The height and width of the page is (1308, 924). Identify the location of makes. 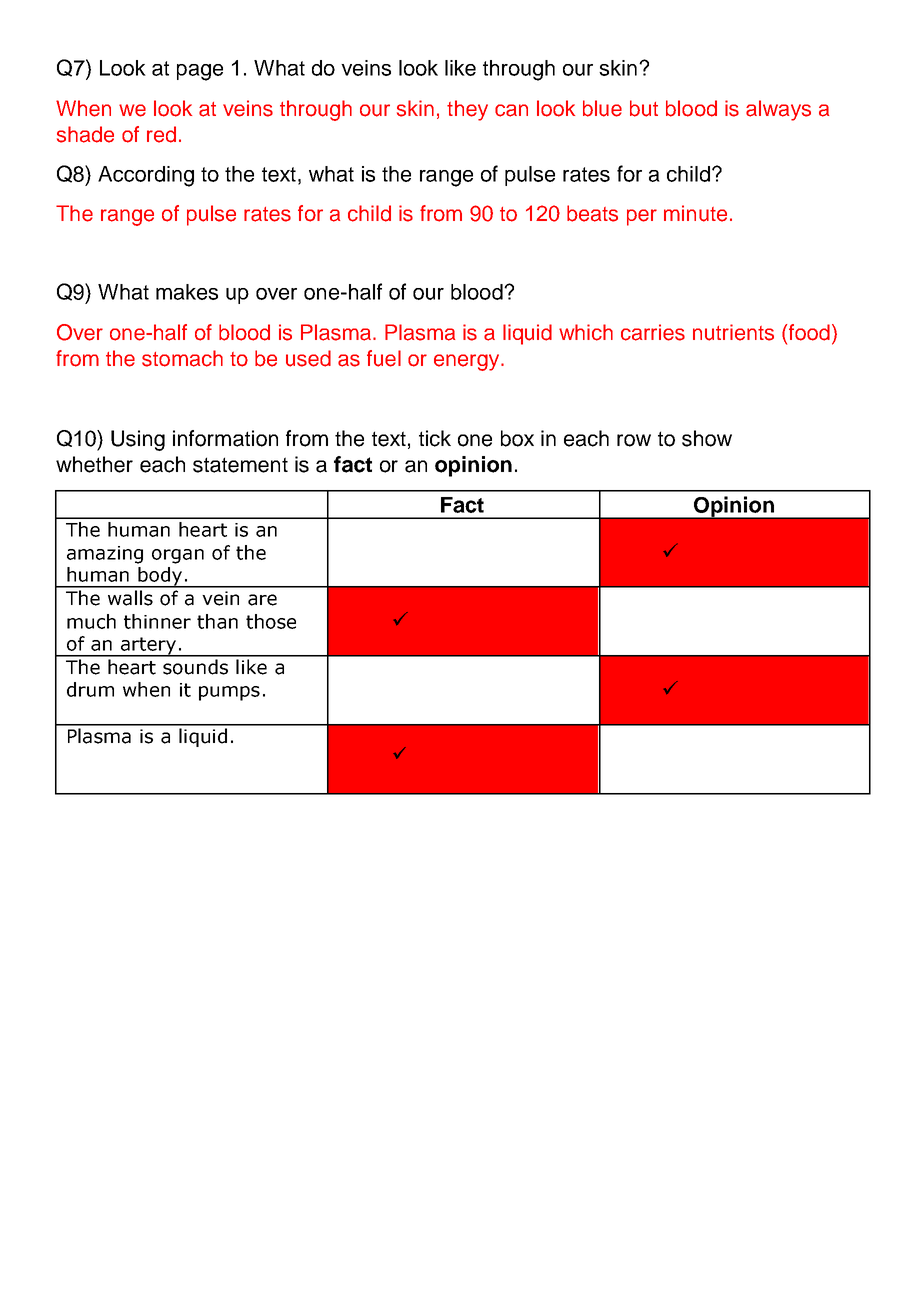
(187, 292).
